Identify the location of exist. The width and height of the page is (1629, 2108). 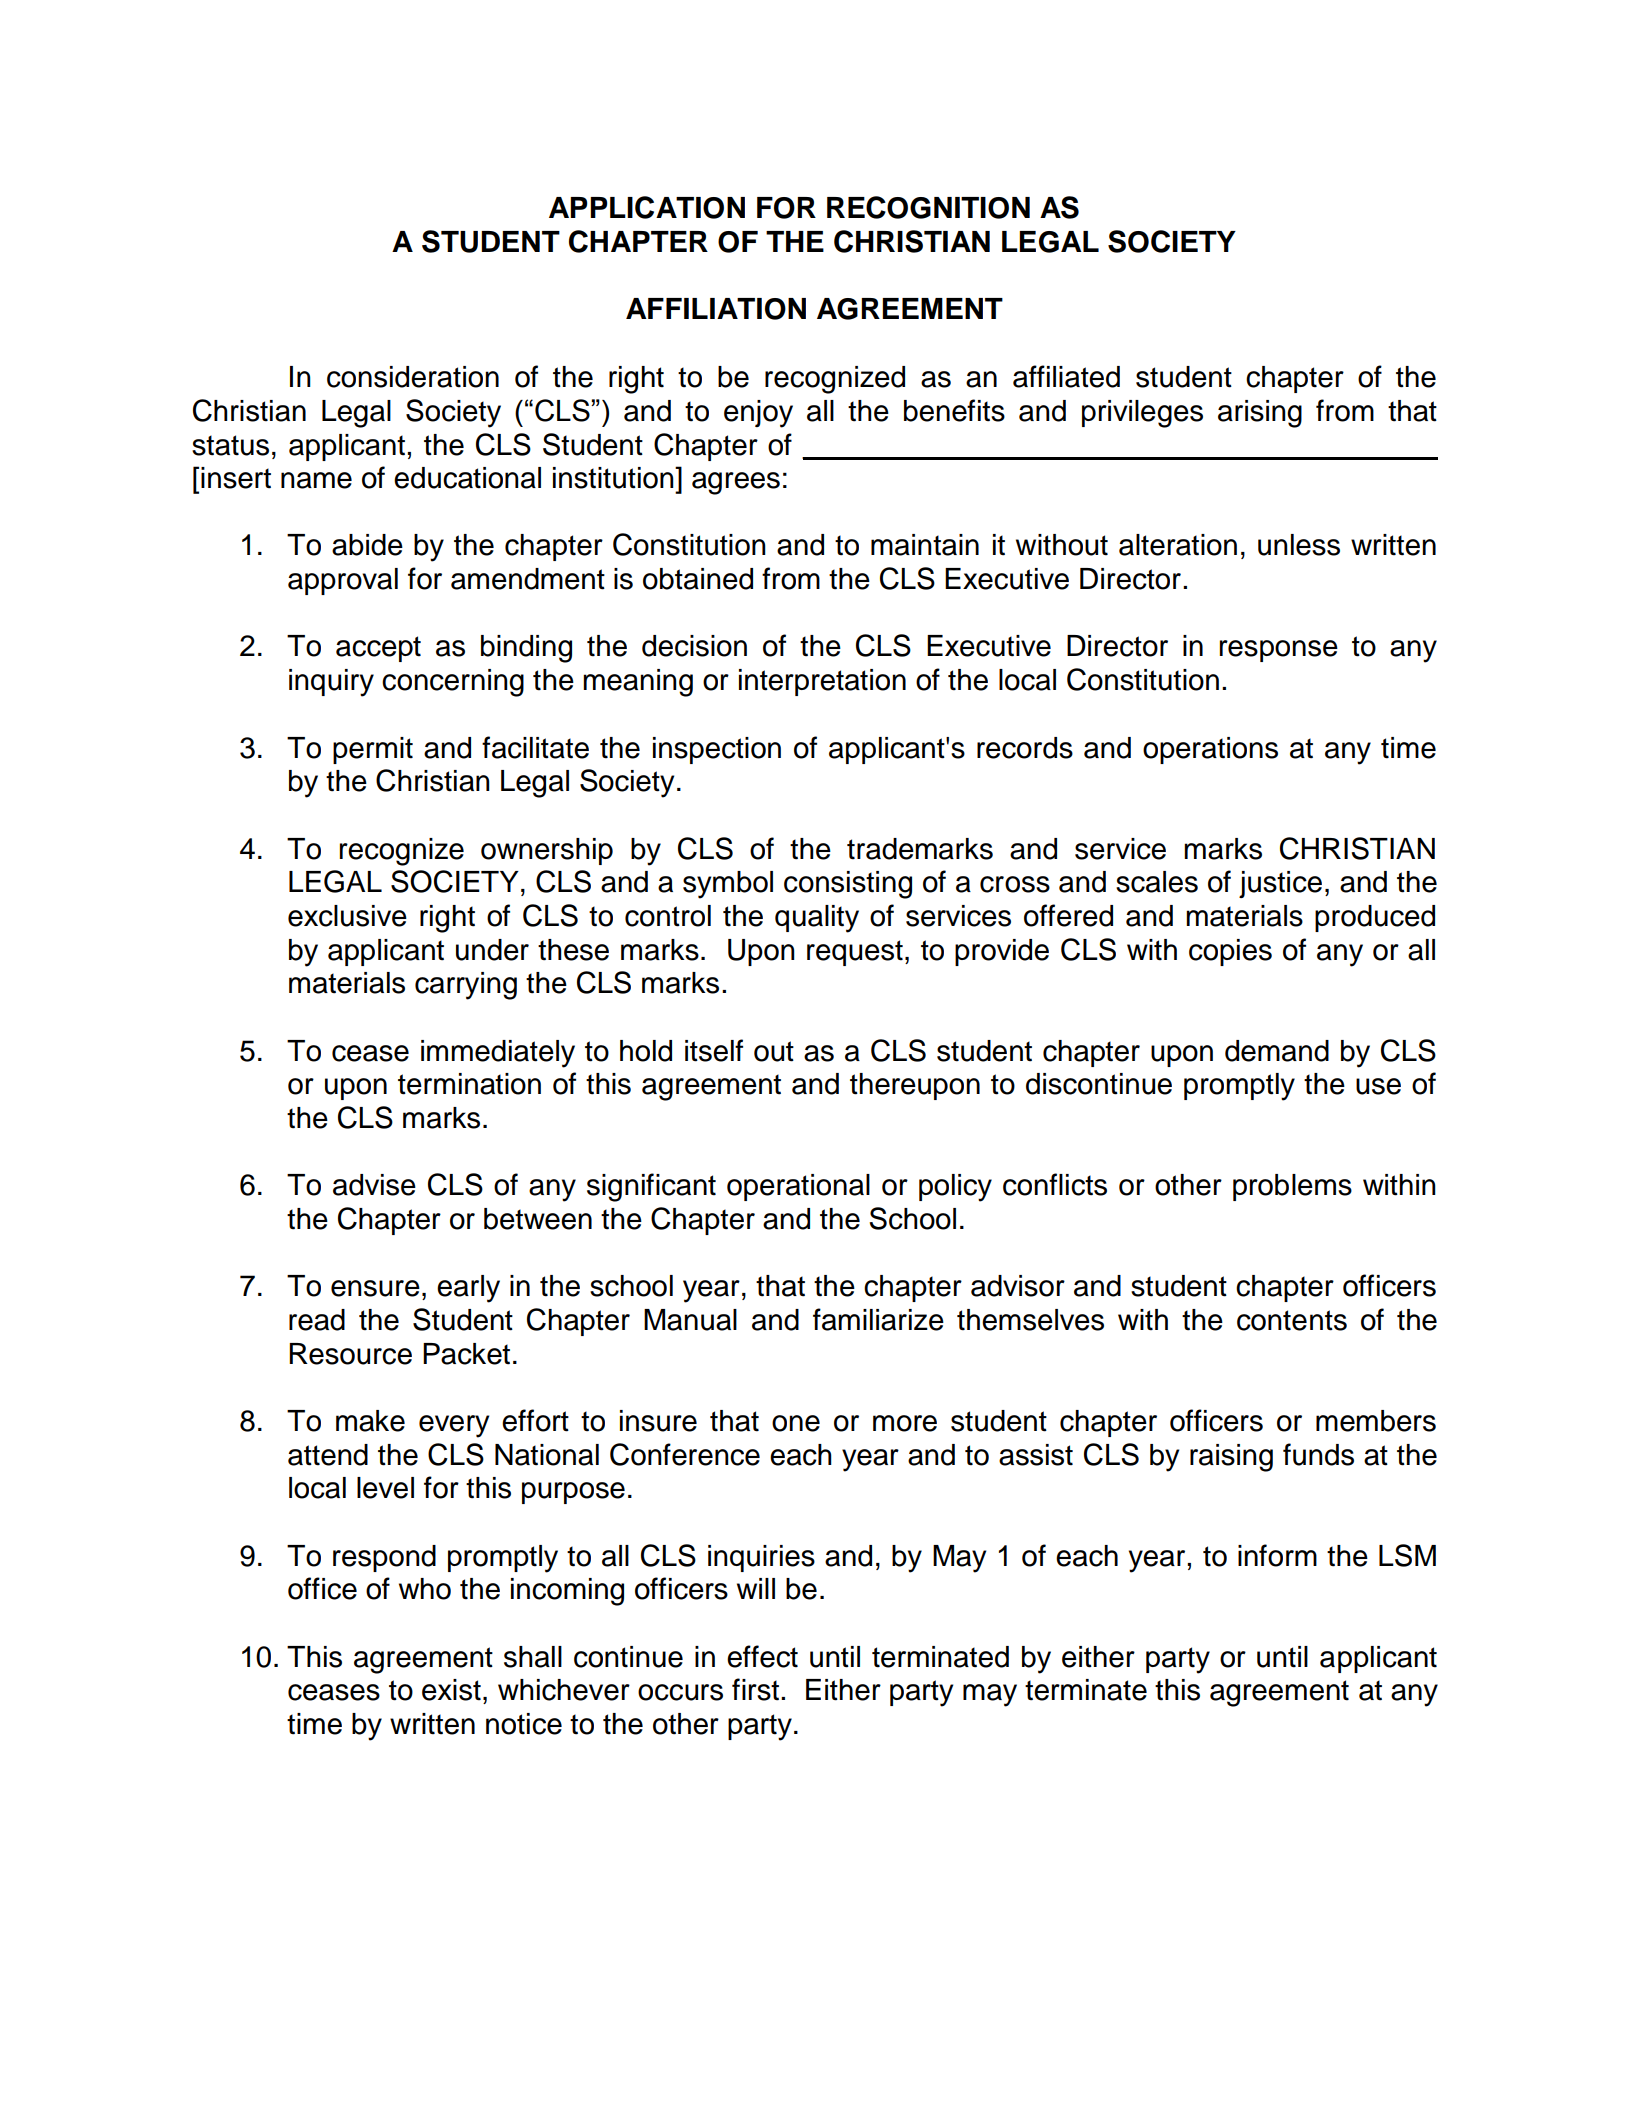
(451, 1690).
